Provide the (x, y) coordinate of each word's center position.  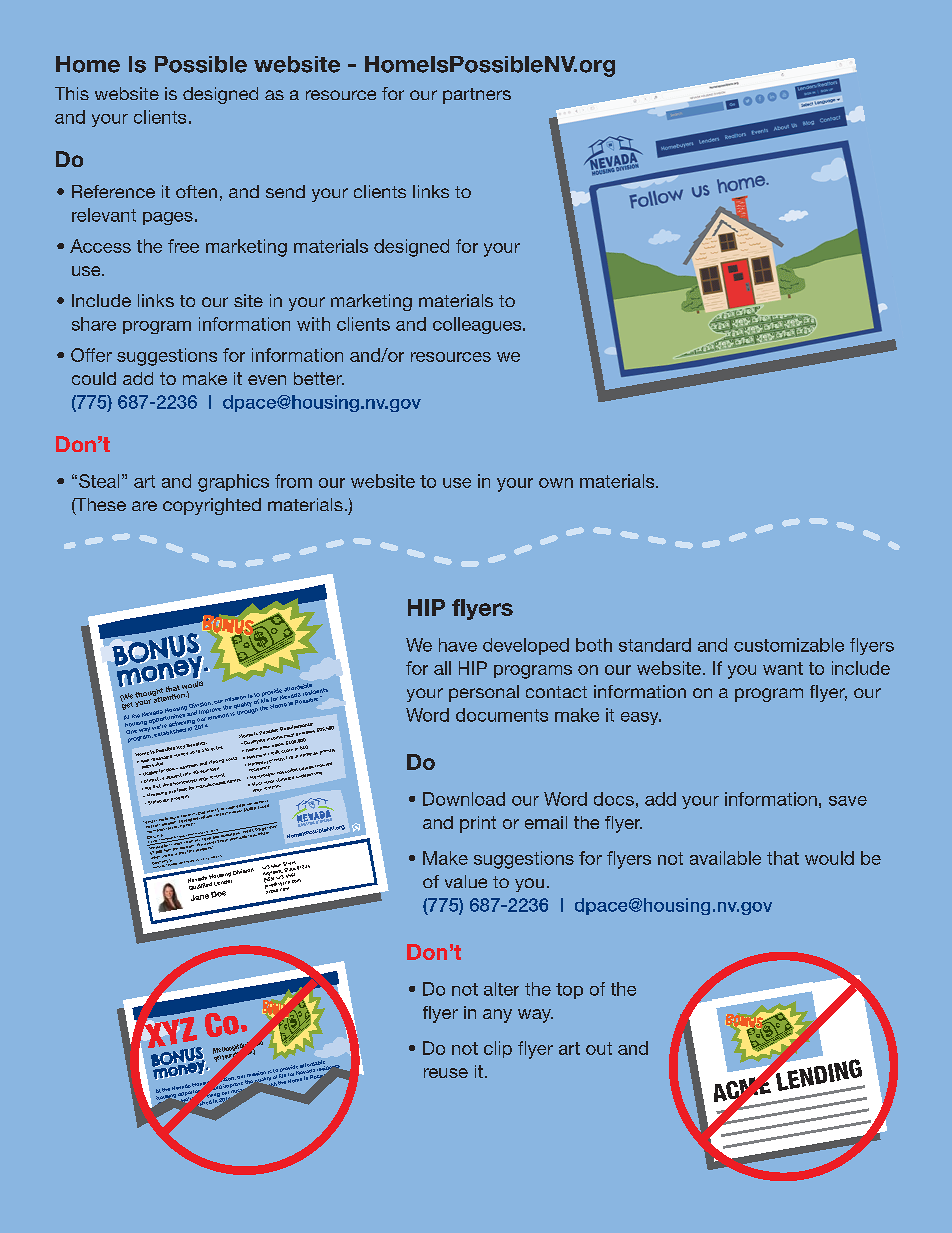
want (783, 668)
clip (498, 1049)
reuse (446, 1073)
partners (477, 96)
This (72, 93)
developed (526, 646)
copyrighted (212, 506)
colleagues (478, 325)
